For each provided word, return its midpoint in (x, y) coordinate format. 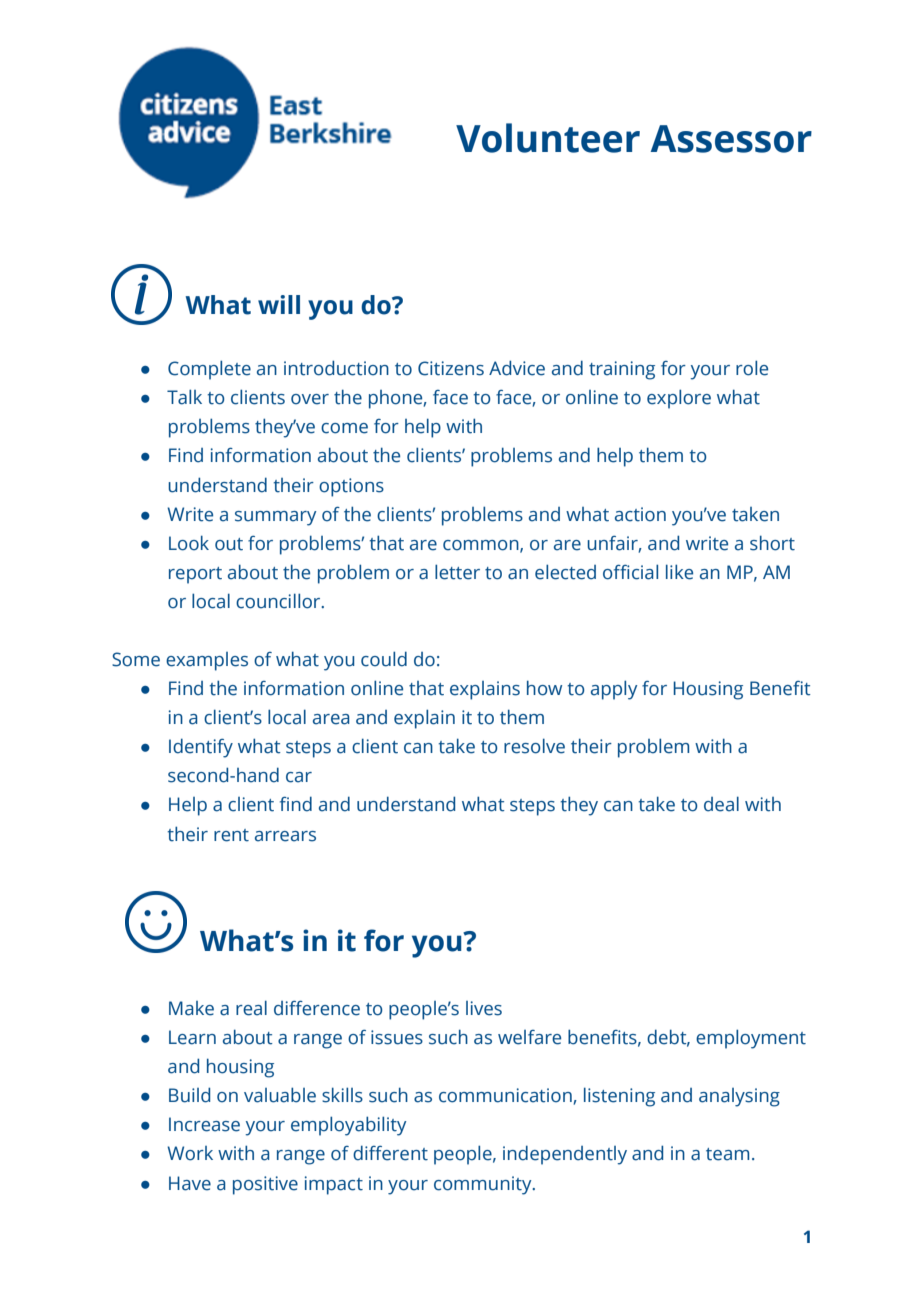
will (279, 304)
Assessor (731, 139)
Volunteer (548, 138)
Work (190, 1153)
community (484, 1185)
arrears (285, 836)
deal (721, 804)
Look (189, 543)
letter (457, 572)
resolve (534, 746)
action (640, 514)
